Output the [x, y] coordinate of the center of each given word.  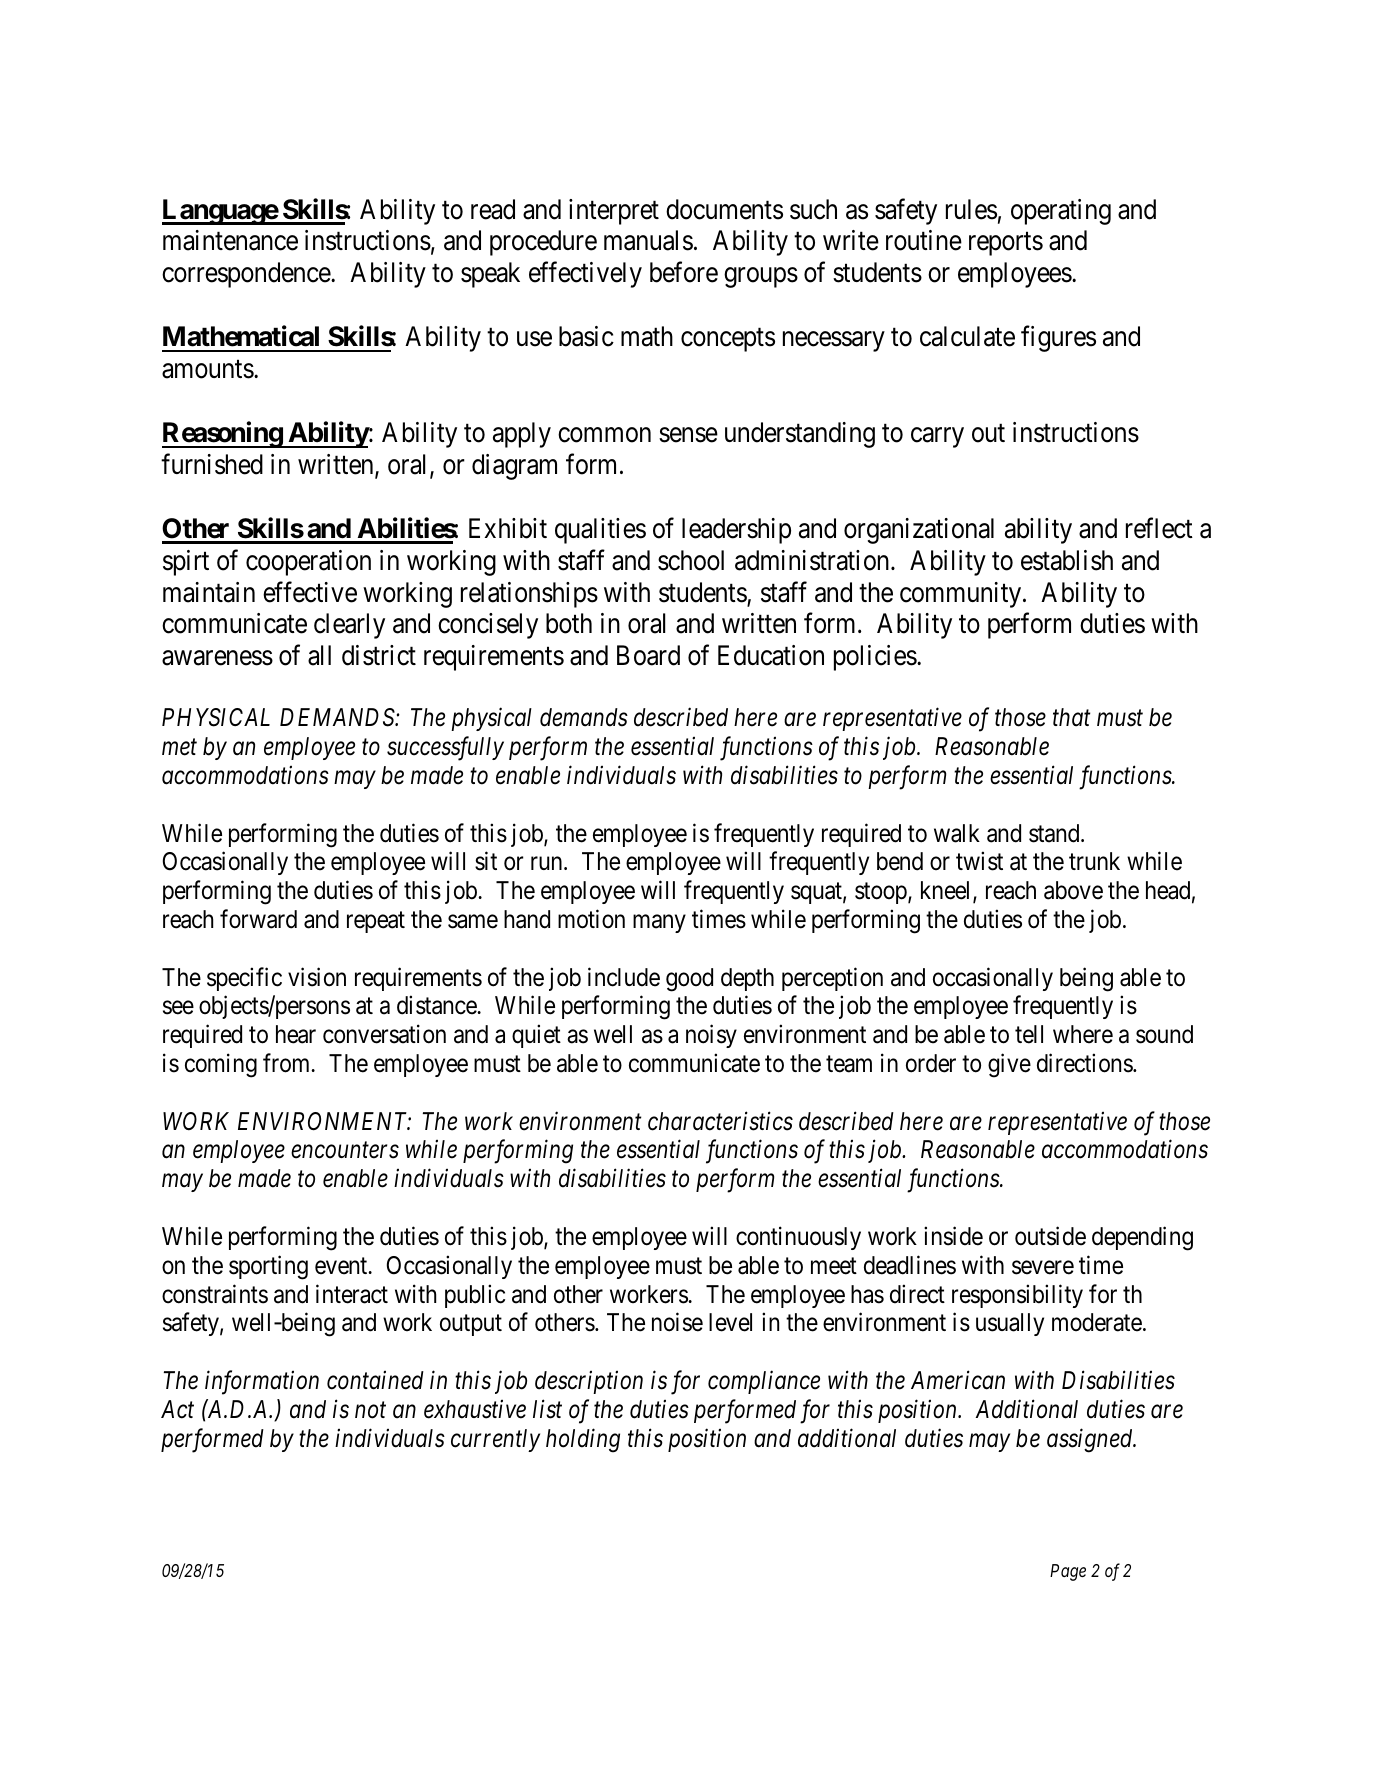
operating [1061, 212]
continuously [798, 1238]
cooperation [308, 563]
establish [1067, 560]
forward [258, 919]
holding [583, 1440]
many [659, 924]
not [370, 1410]
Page [1068, 1572]
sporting [268, 1267]
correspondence [247, 275]
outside [1050, 1236]
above [1073, 890]
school [691, 560]
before [684, 272]
